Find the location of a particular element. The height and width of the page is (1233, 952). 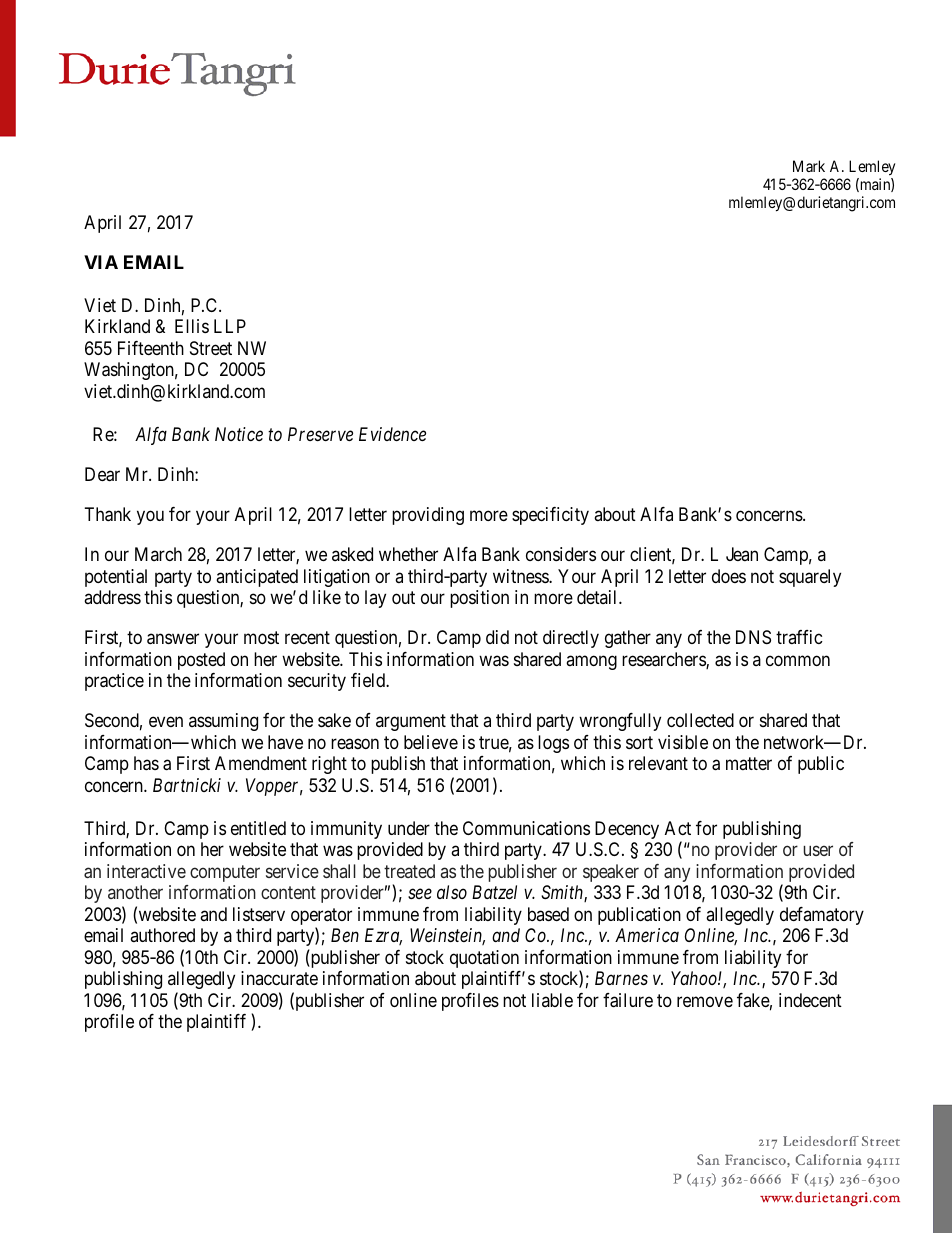

providing is located at coordinates (428, 516).
